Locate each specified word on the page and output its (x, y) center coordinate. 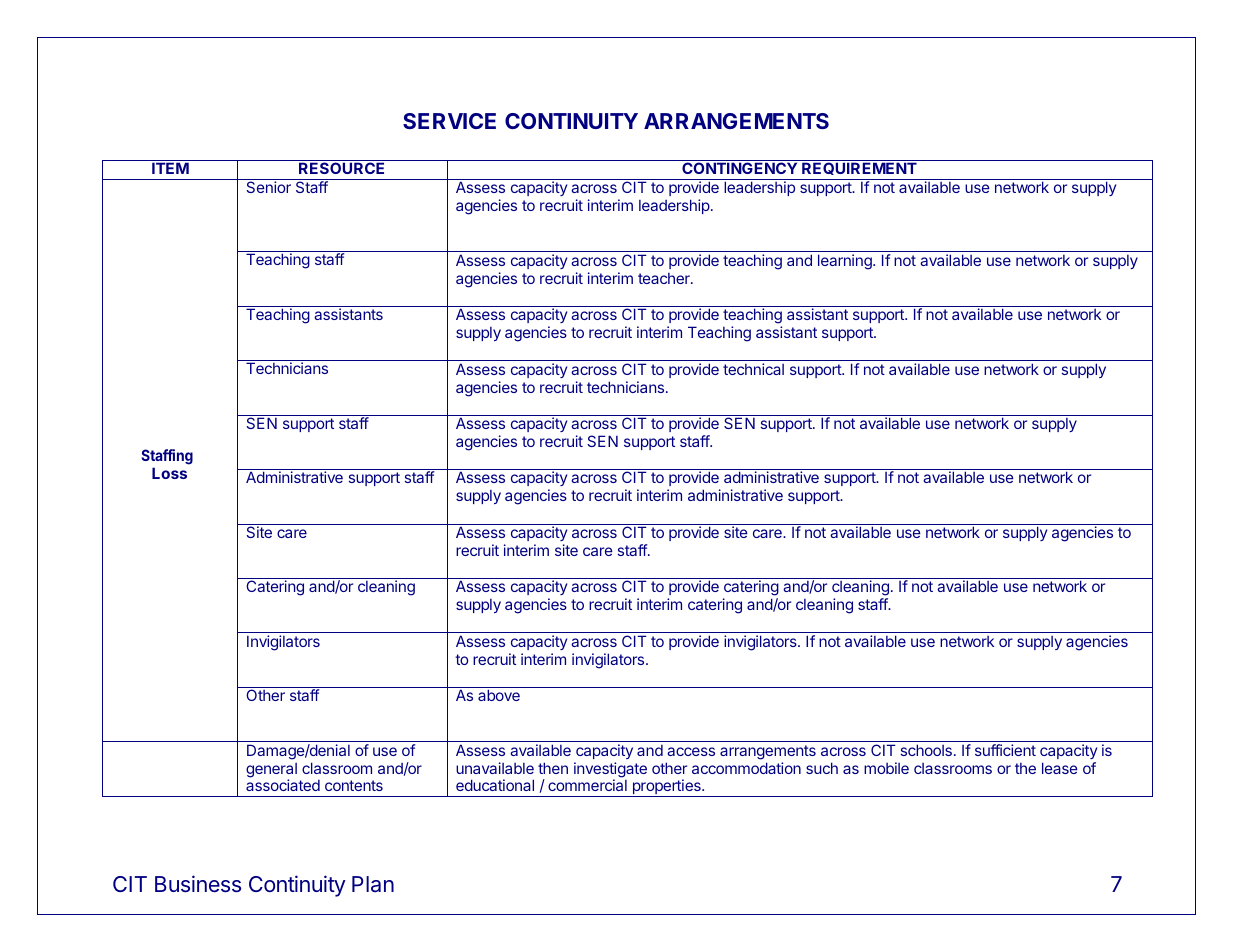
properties (666, 788)
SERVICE (449, 121)
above (499, 695)
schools (926, 750)
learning (846, 262)
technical (753, 369)
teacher (665, 278)
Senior (268, 187)
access (691, 751)
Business (198, 884)
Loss (169, 473)
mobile (886, 768)
